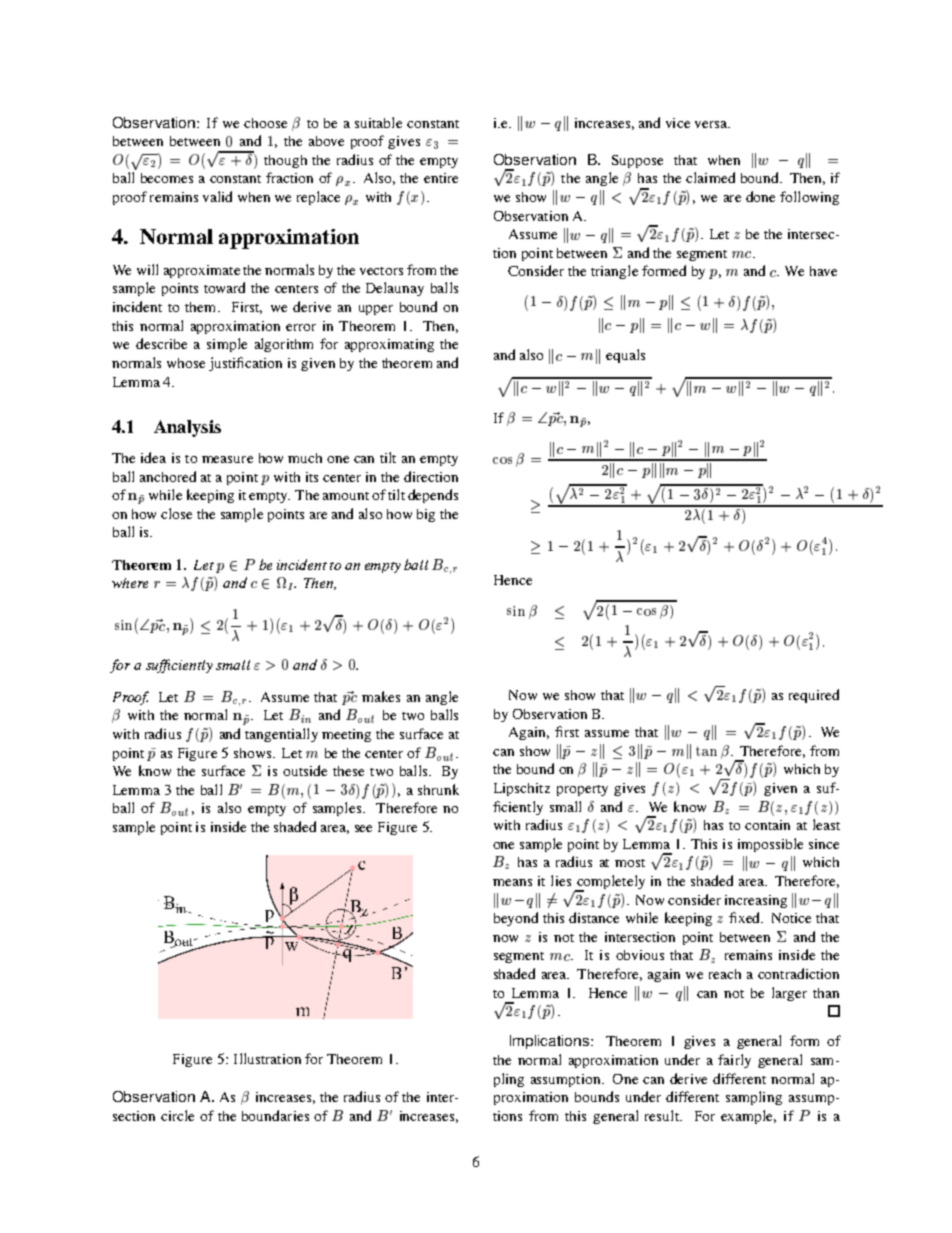 This screenshot has width=952, height=1233. What do you see at coordinates (516, 919) in the screenshot?
I see `beyond` at bounding box center [516, 919].
